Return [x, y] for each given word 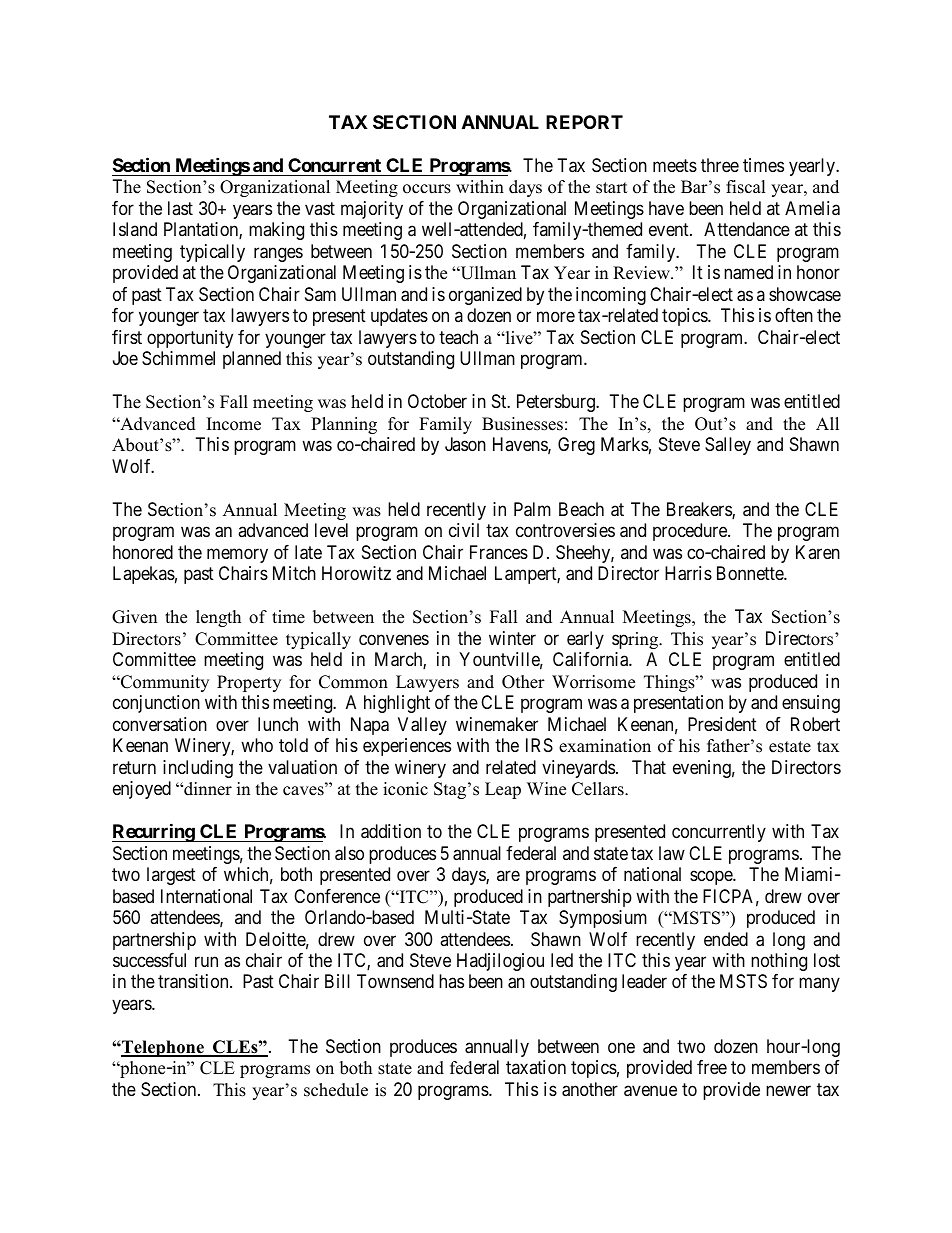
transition [194, 981]
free [712, 1067]
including [198, 769]
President [722, 724]
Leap [503, 790]
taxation [536, 1067]
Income [234, 424]
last [180, 208]
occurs [427, 189]
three [720, 165]
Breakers [700, 510]
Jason [465, 444]
